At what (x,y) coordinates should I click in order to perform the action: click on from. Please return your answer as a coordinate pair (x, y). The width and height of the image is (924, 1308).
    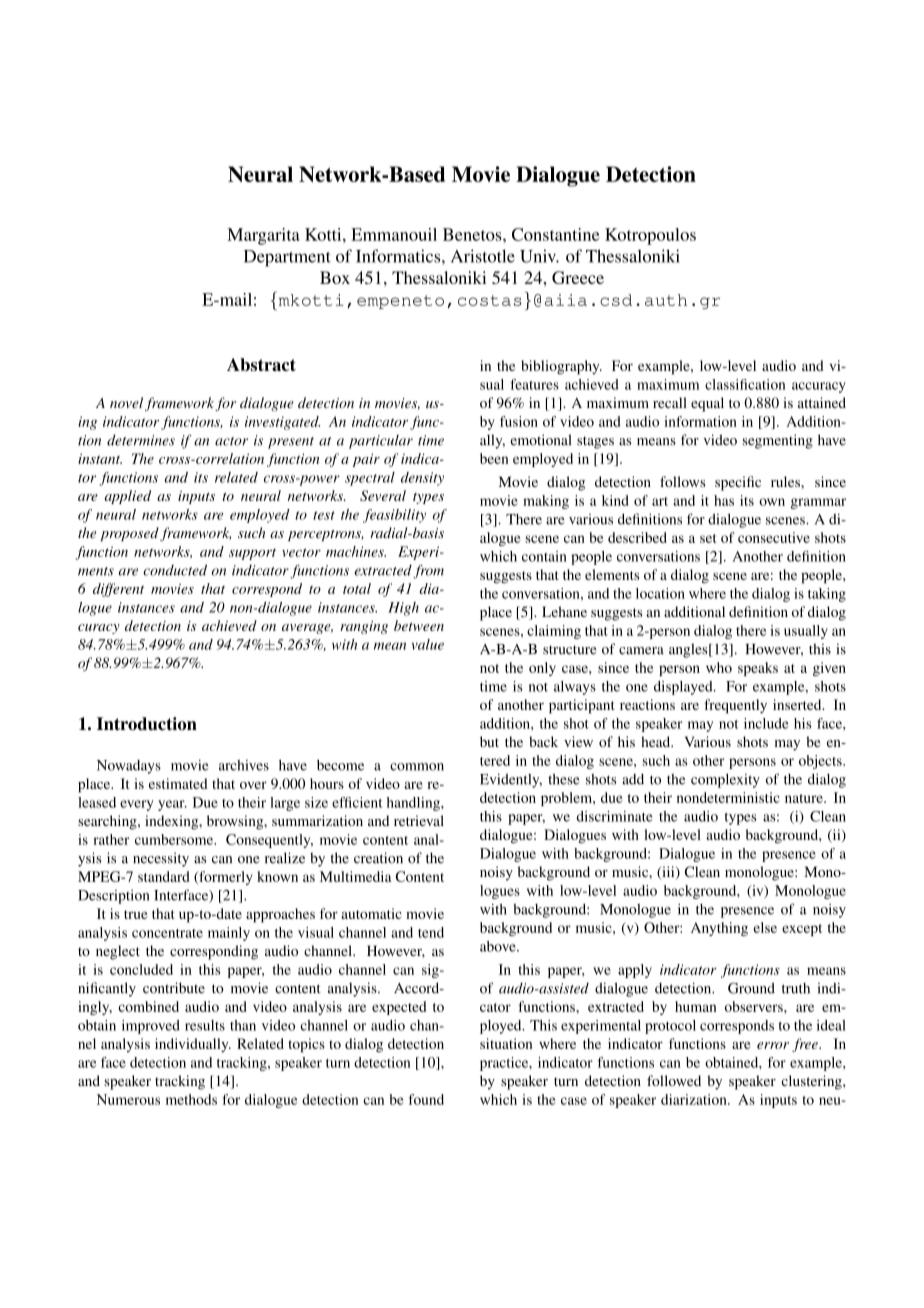
    Looking at the image, I should click on (428, 572).
